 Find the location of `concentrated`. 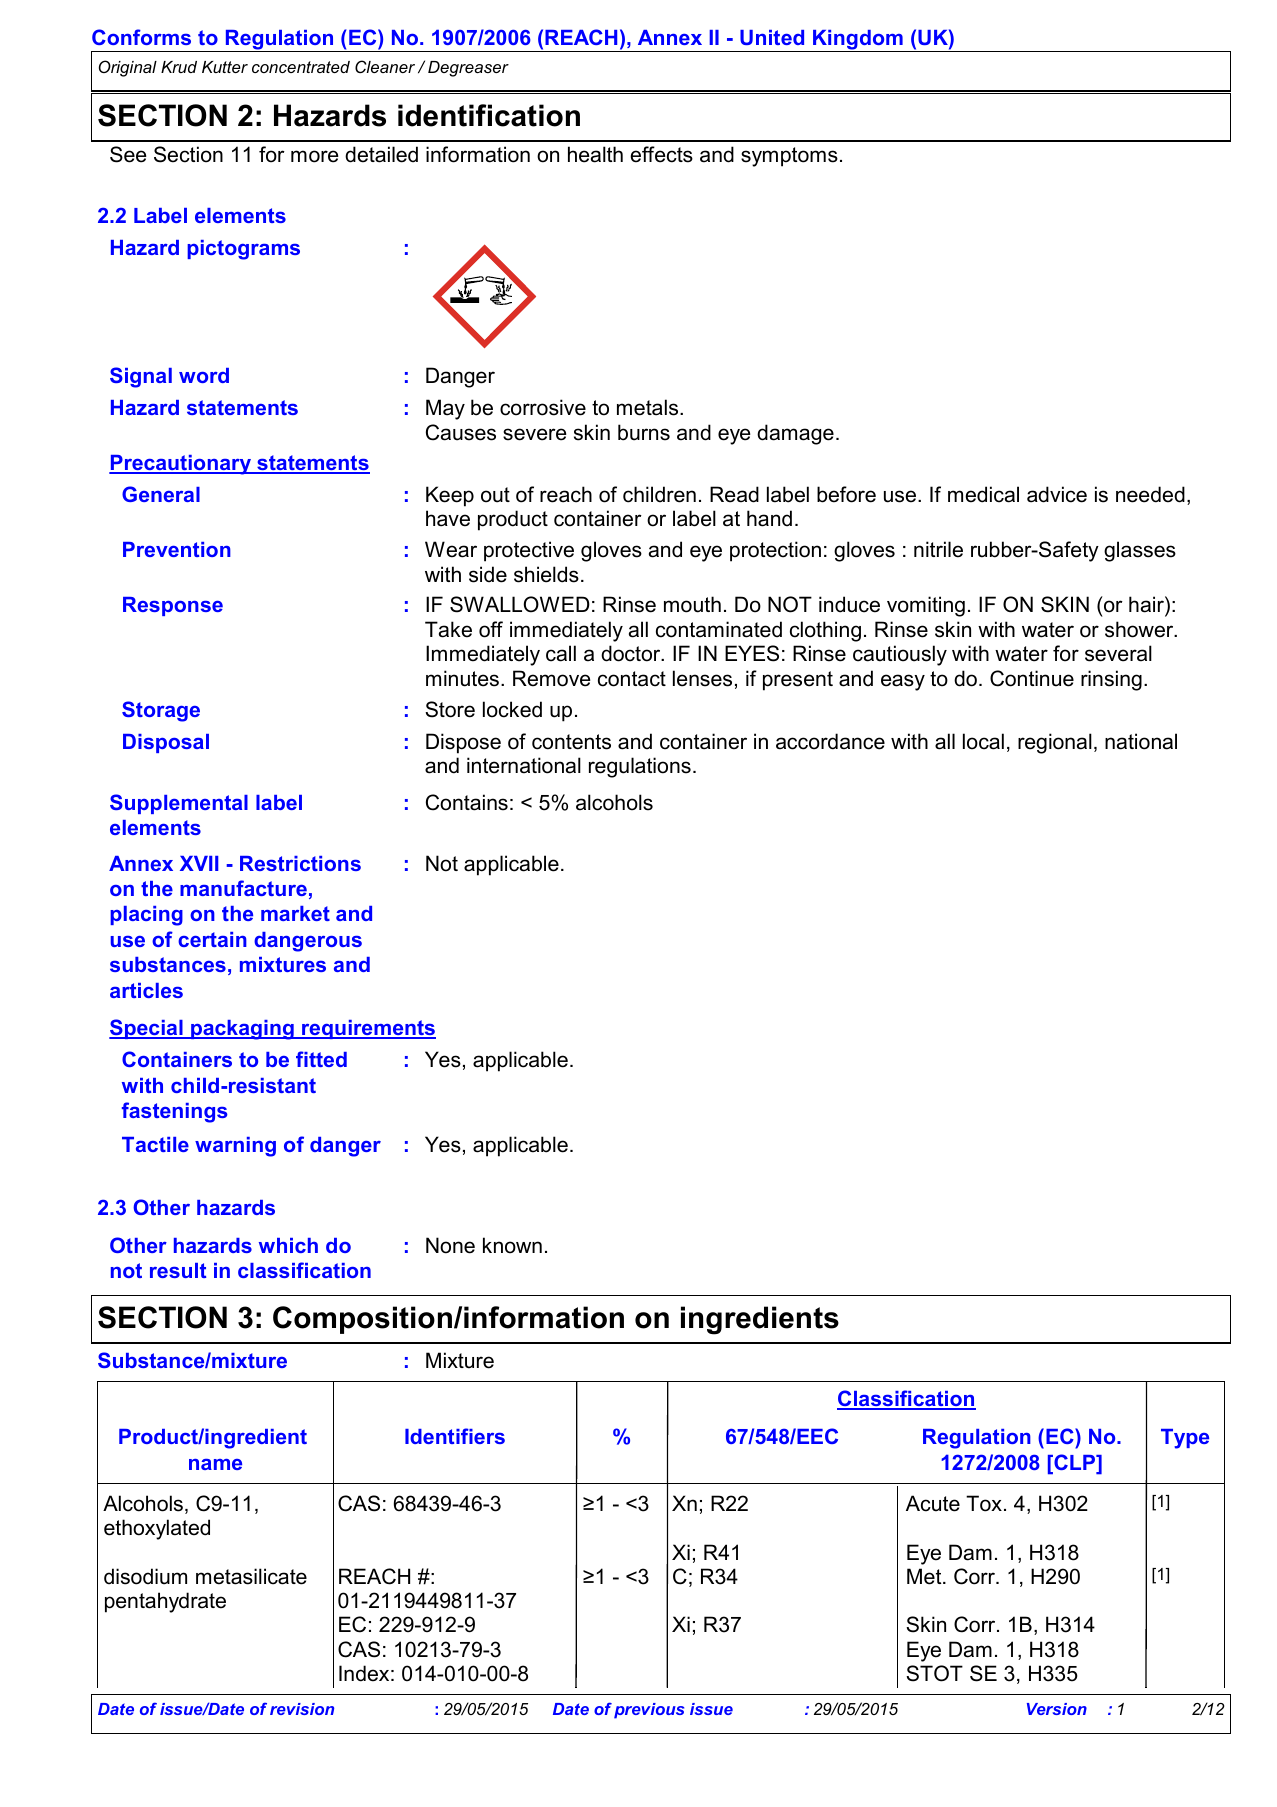

concentrated is located at coordinates (301, 67).
